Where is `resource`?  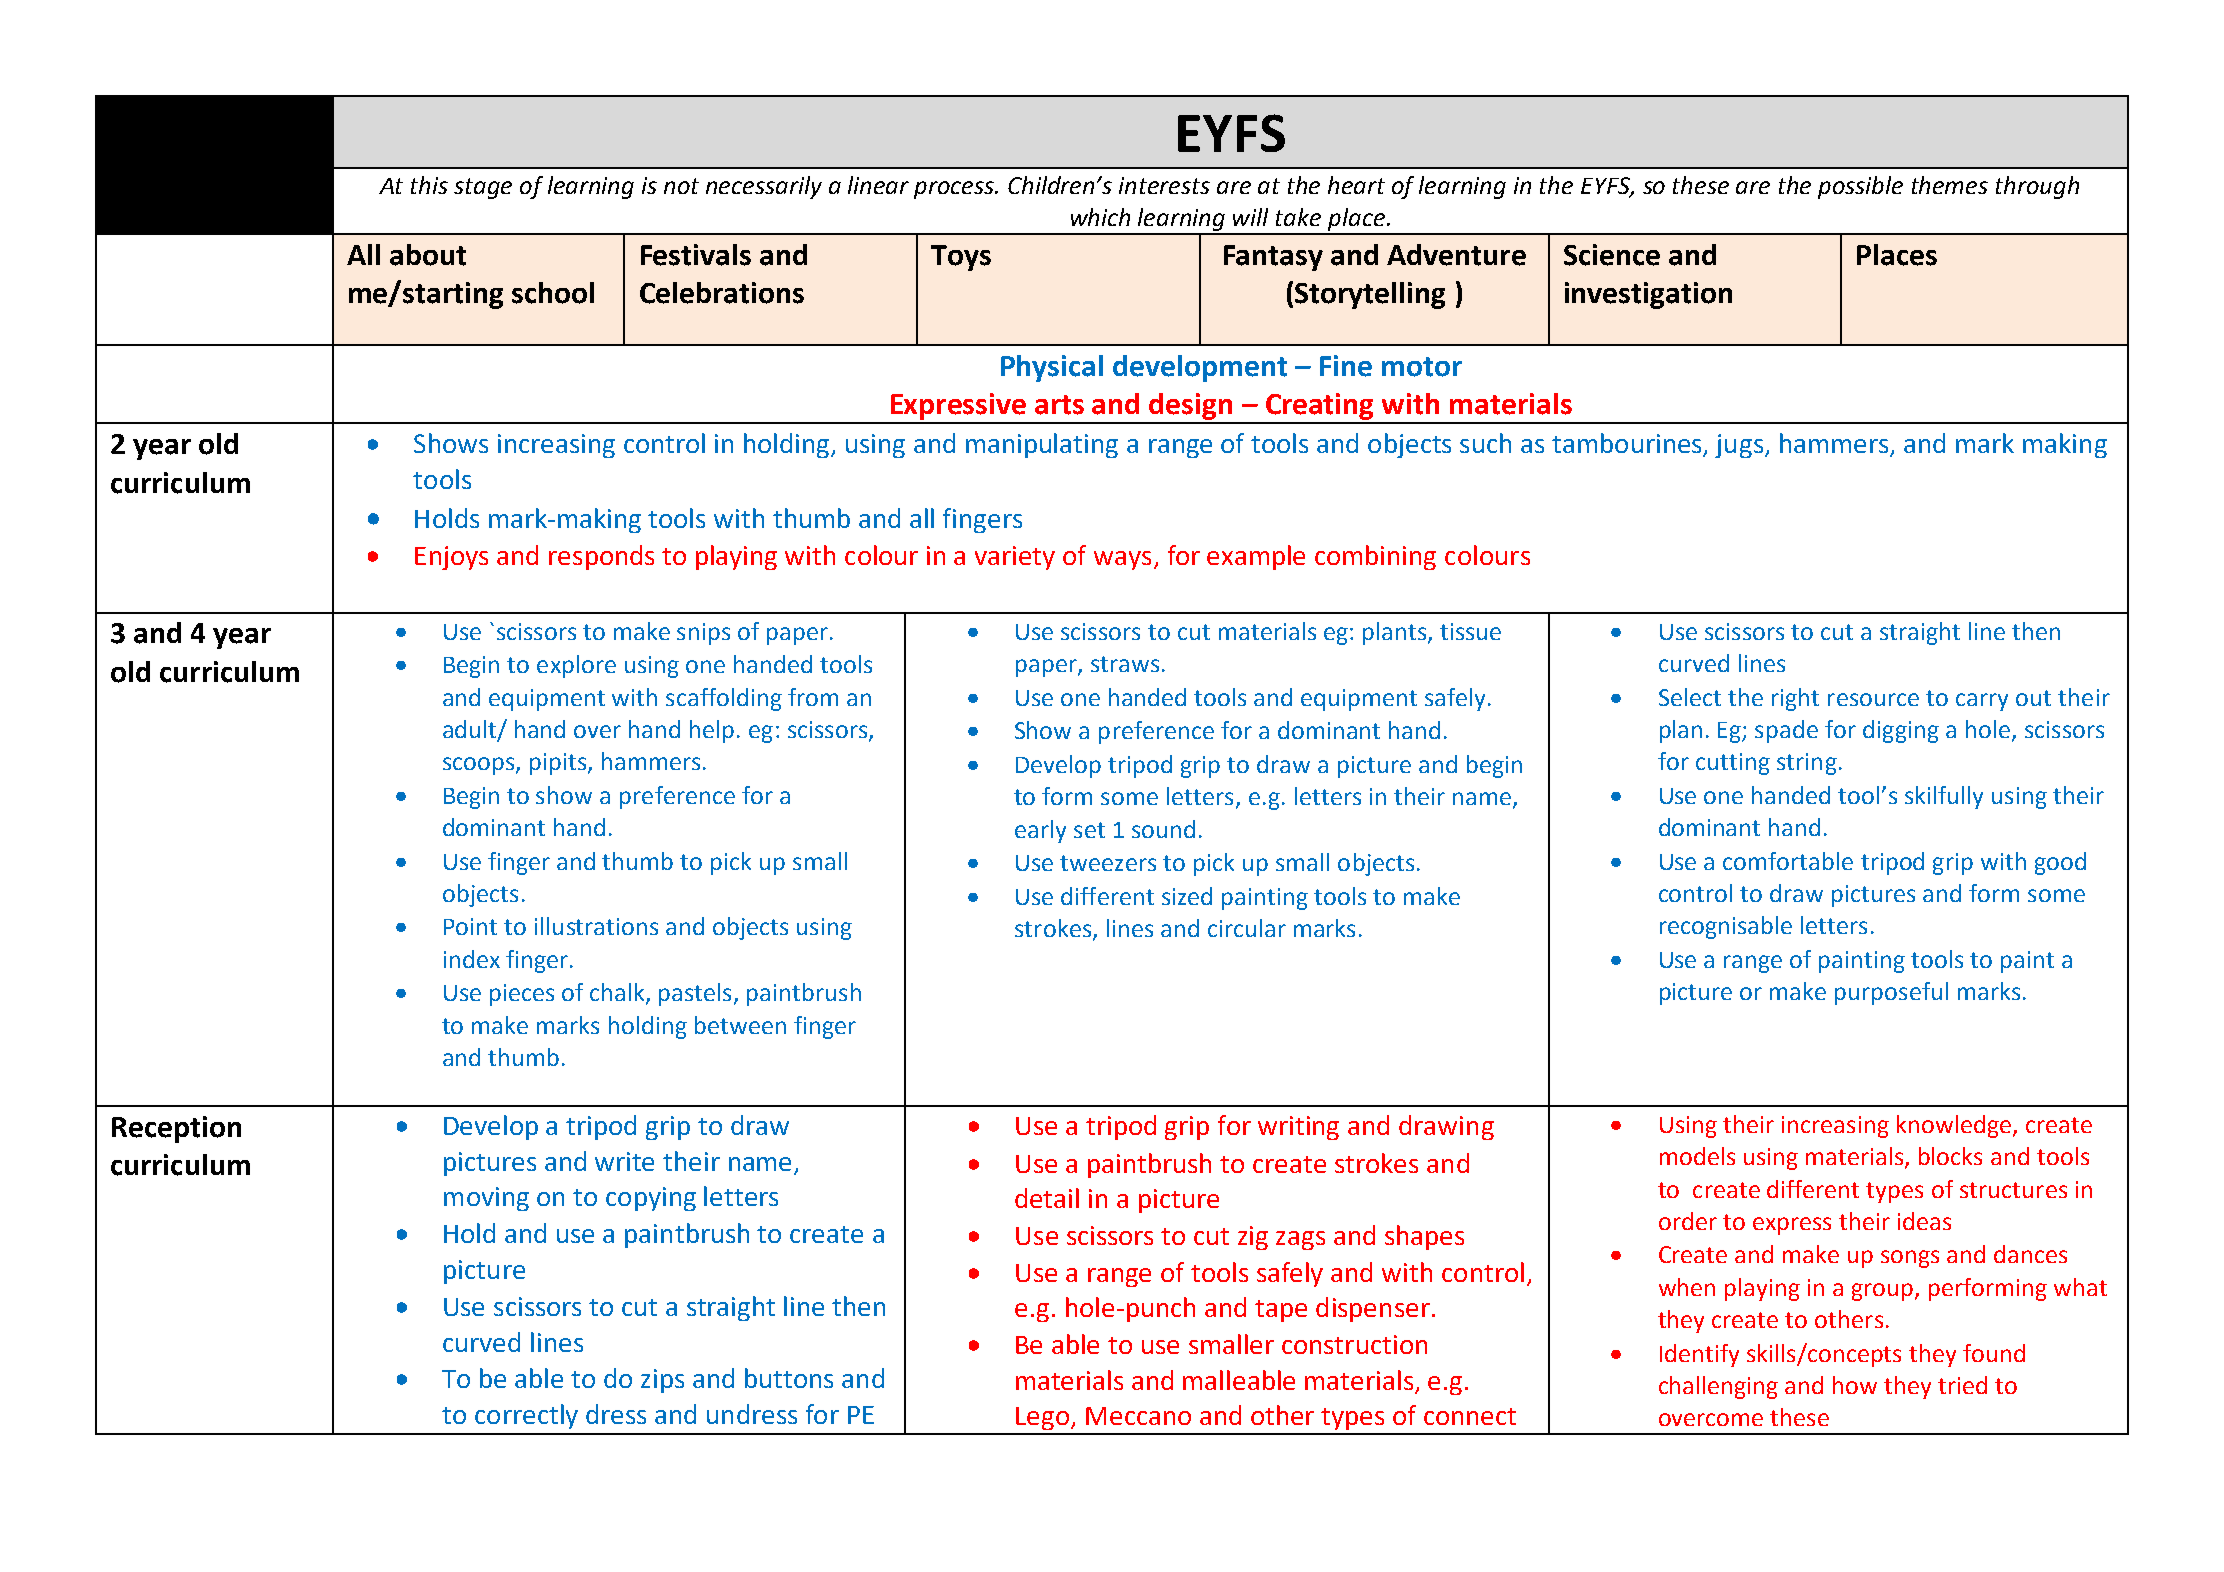
resource is located at coordinates (1873, 699).
